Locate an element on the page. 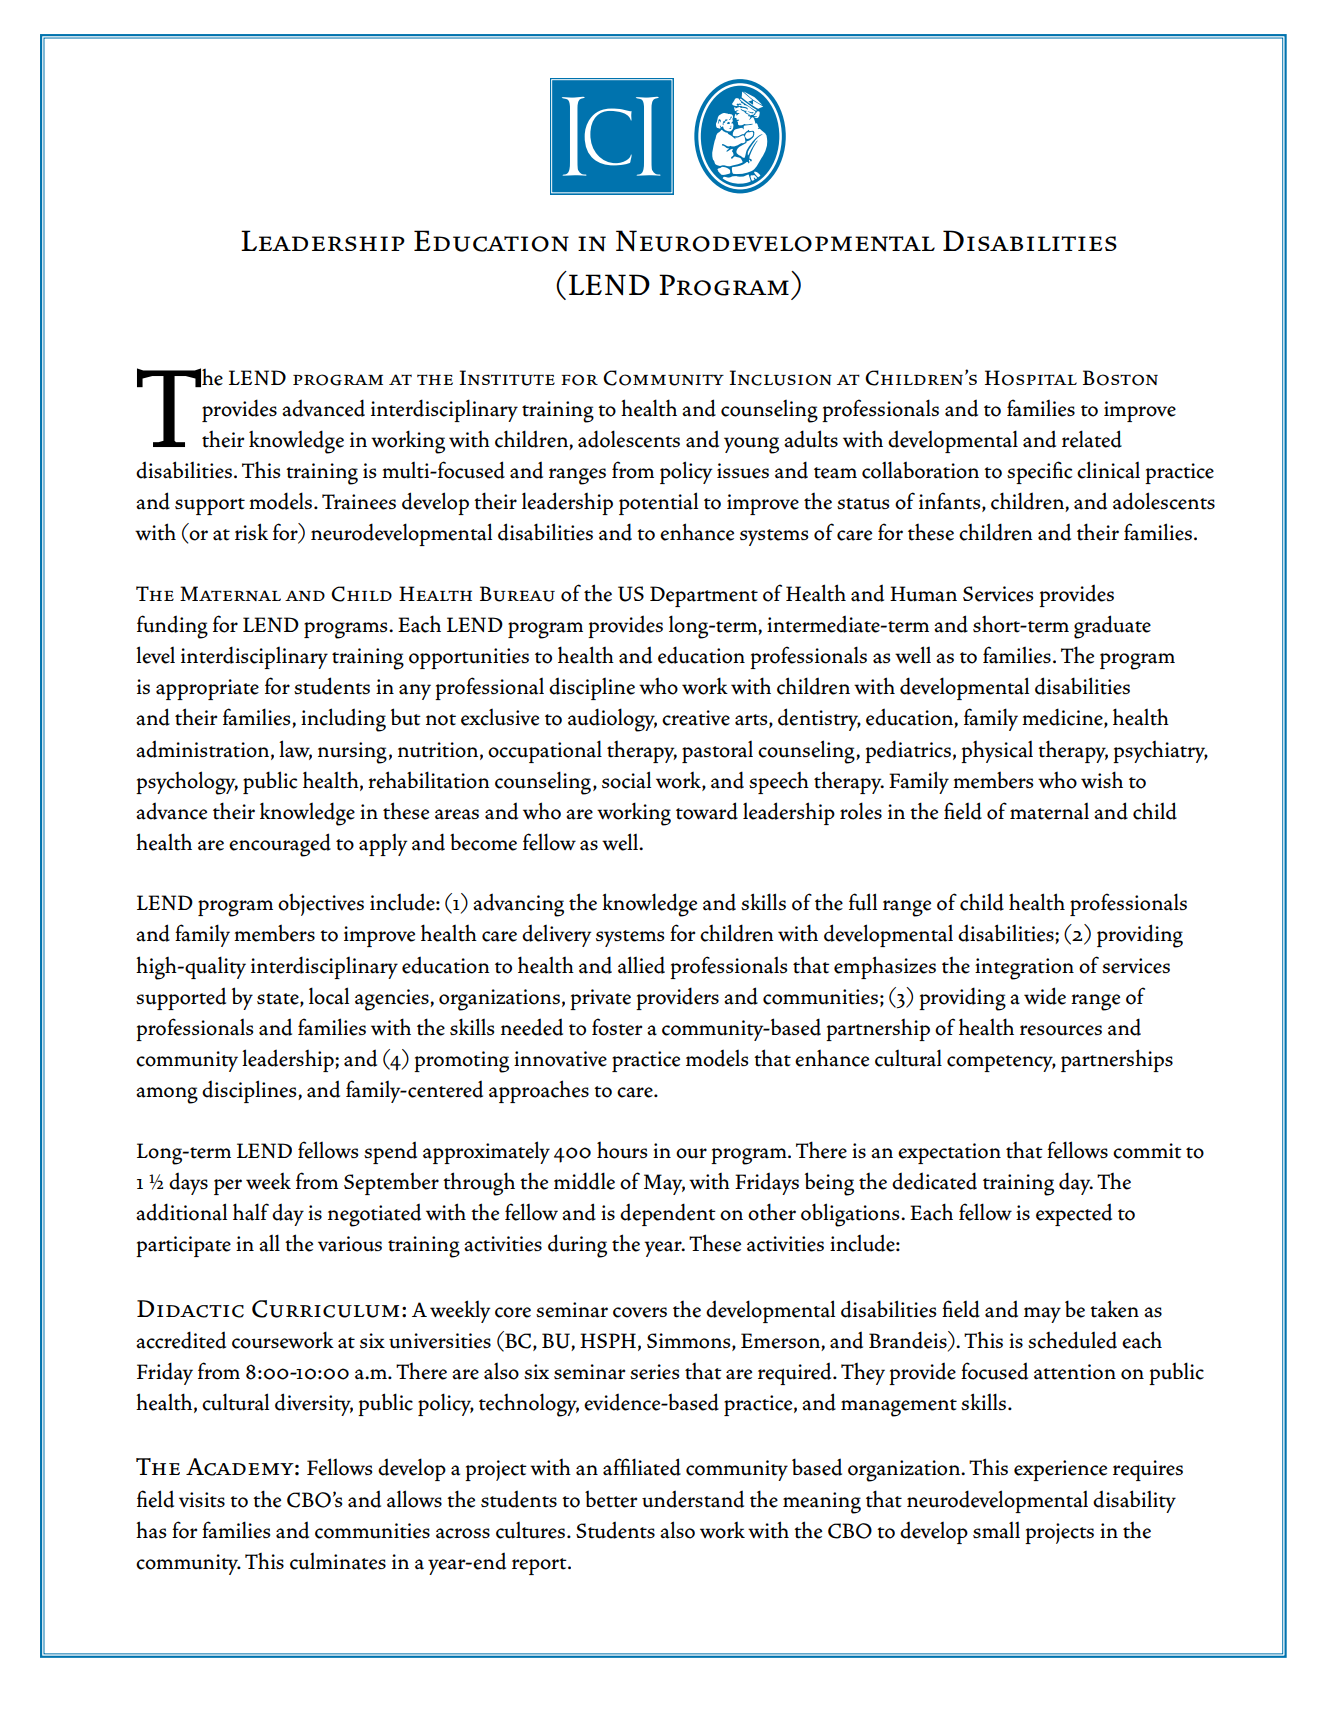  Hospital is located at coordinates (1031, 378).
